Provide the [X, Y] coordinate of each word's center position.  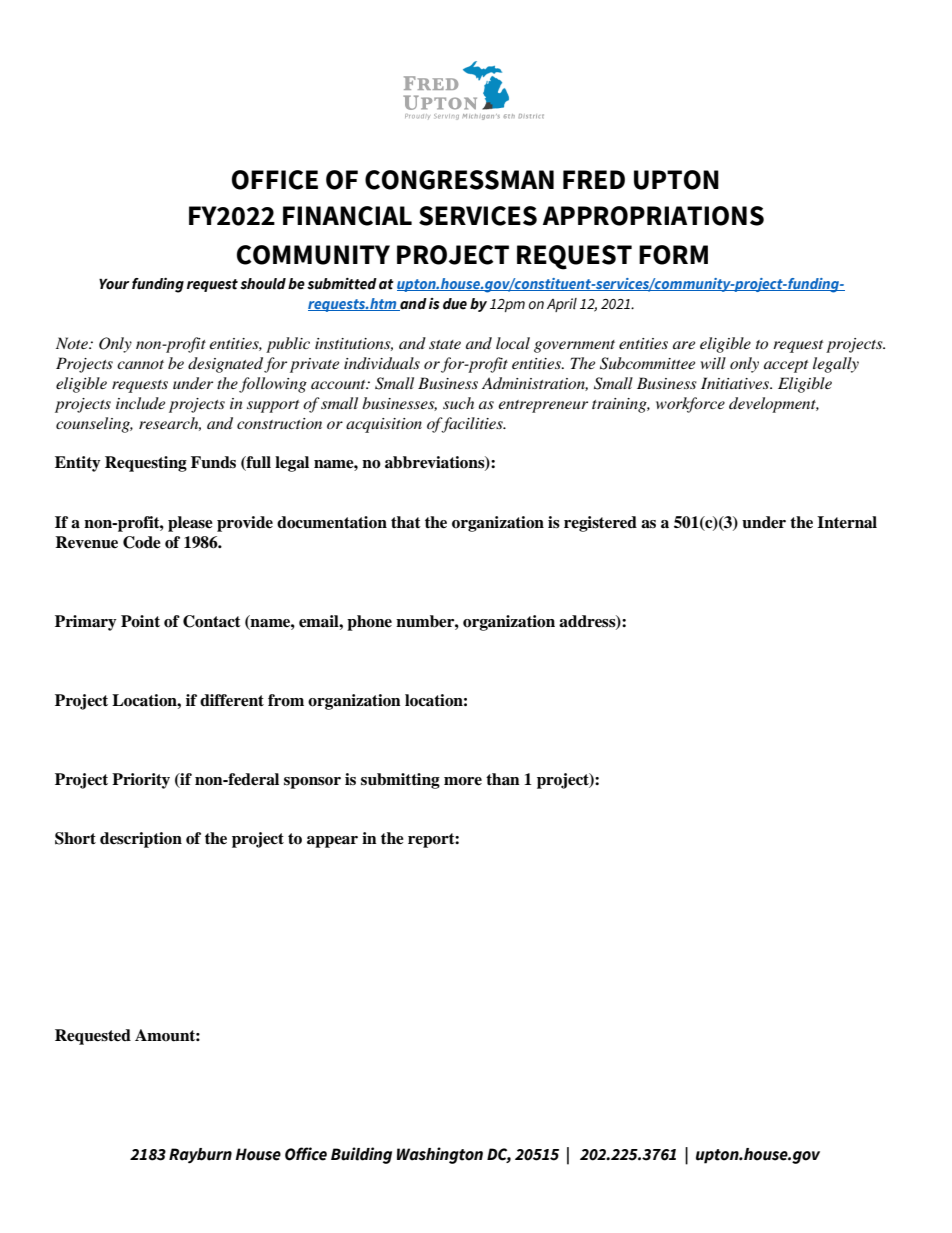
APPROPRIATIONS [653, 216]
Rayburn [200, 1156]
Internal [847, 522]
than [503, 779]
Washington [440, 1155]
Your [114, 284]
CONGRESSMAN [459, 180]
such [458, 403]
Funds [213, 462]
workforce [690, 405]
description [141, 840]
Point [140, 621]
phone [369, 623]
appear [332, 842]
